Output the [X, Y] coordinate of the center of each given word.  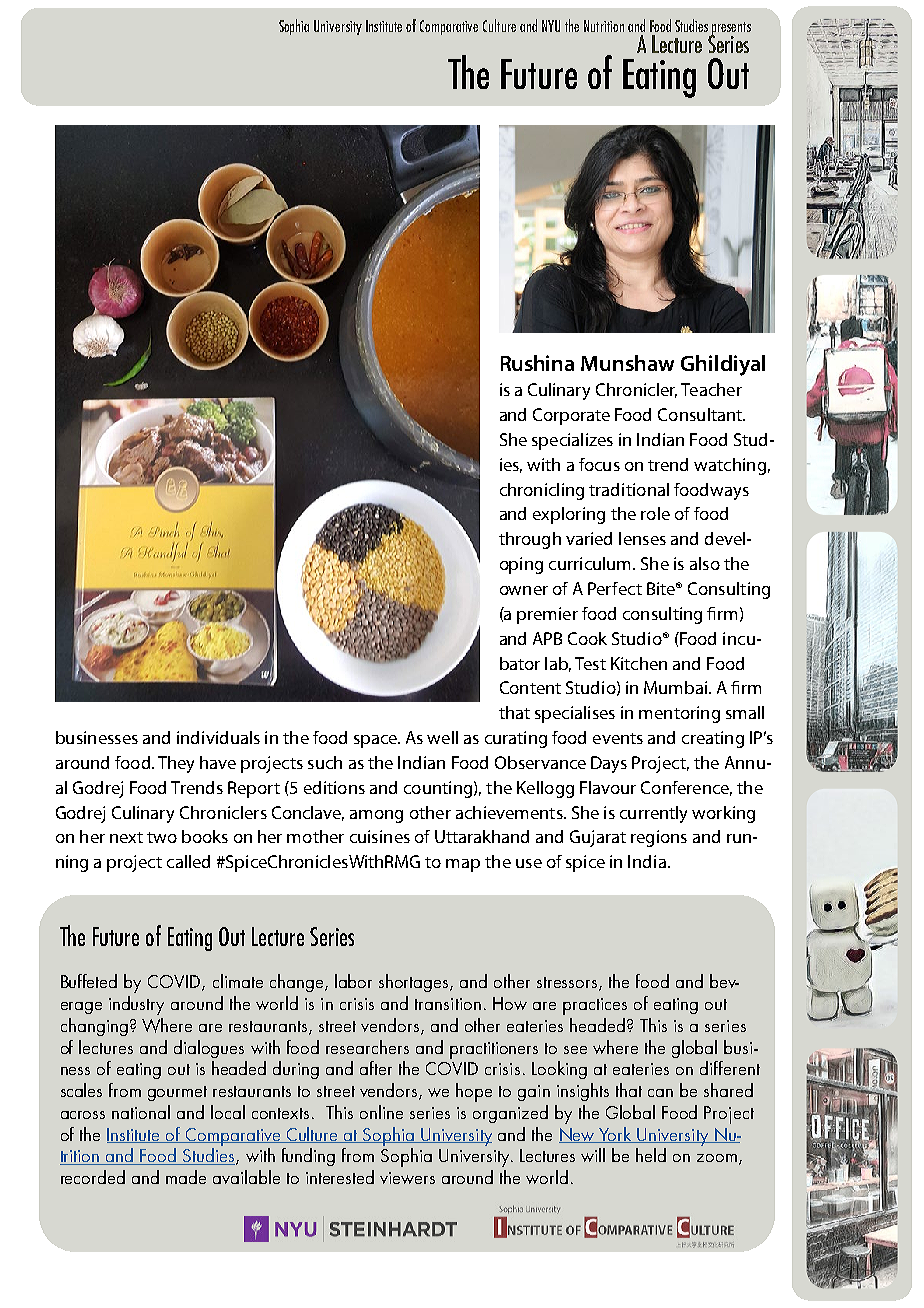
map [463, 865]
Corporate [571, 416]
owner [524, 590]
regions [659, 838]
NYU [551, 26]
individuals [218, 737]
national [141, 1112]
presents [730, 29]
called [188, 861]
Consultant [701, 414]
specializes [572, 441]
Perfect [615, 588]
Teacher [711, 389]
